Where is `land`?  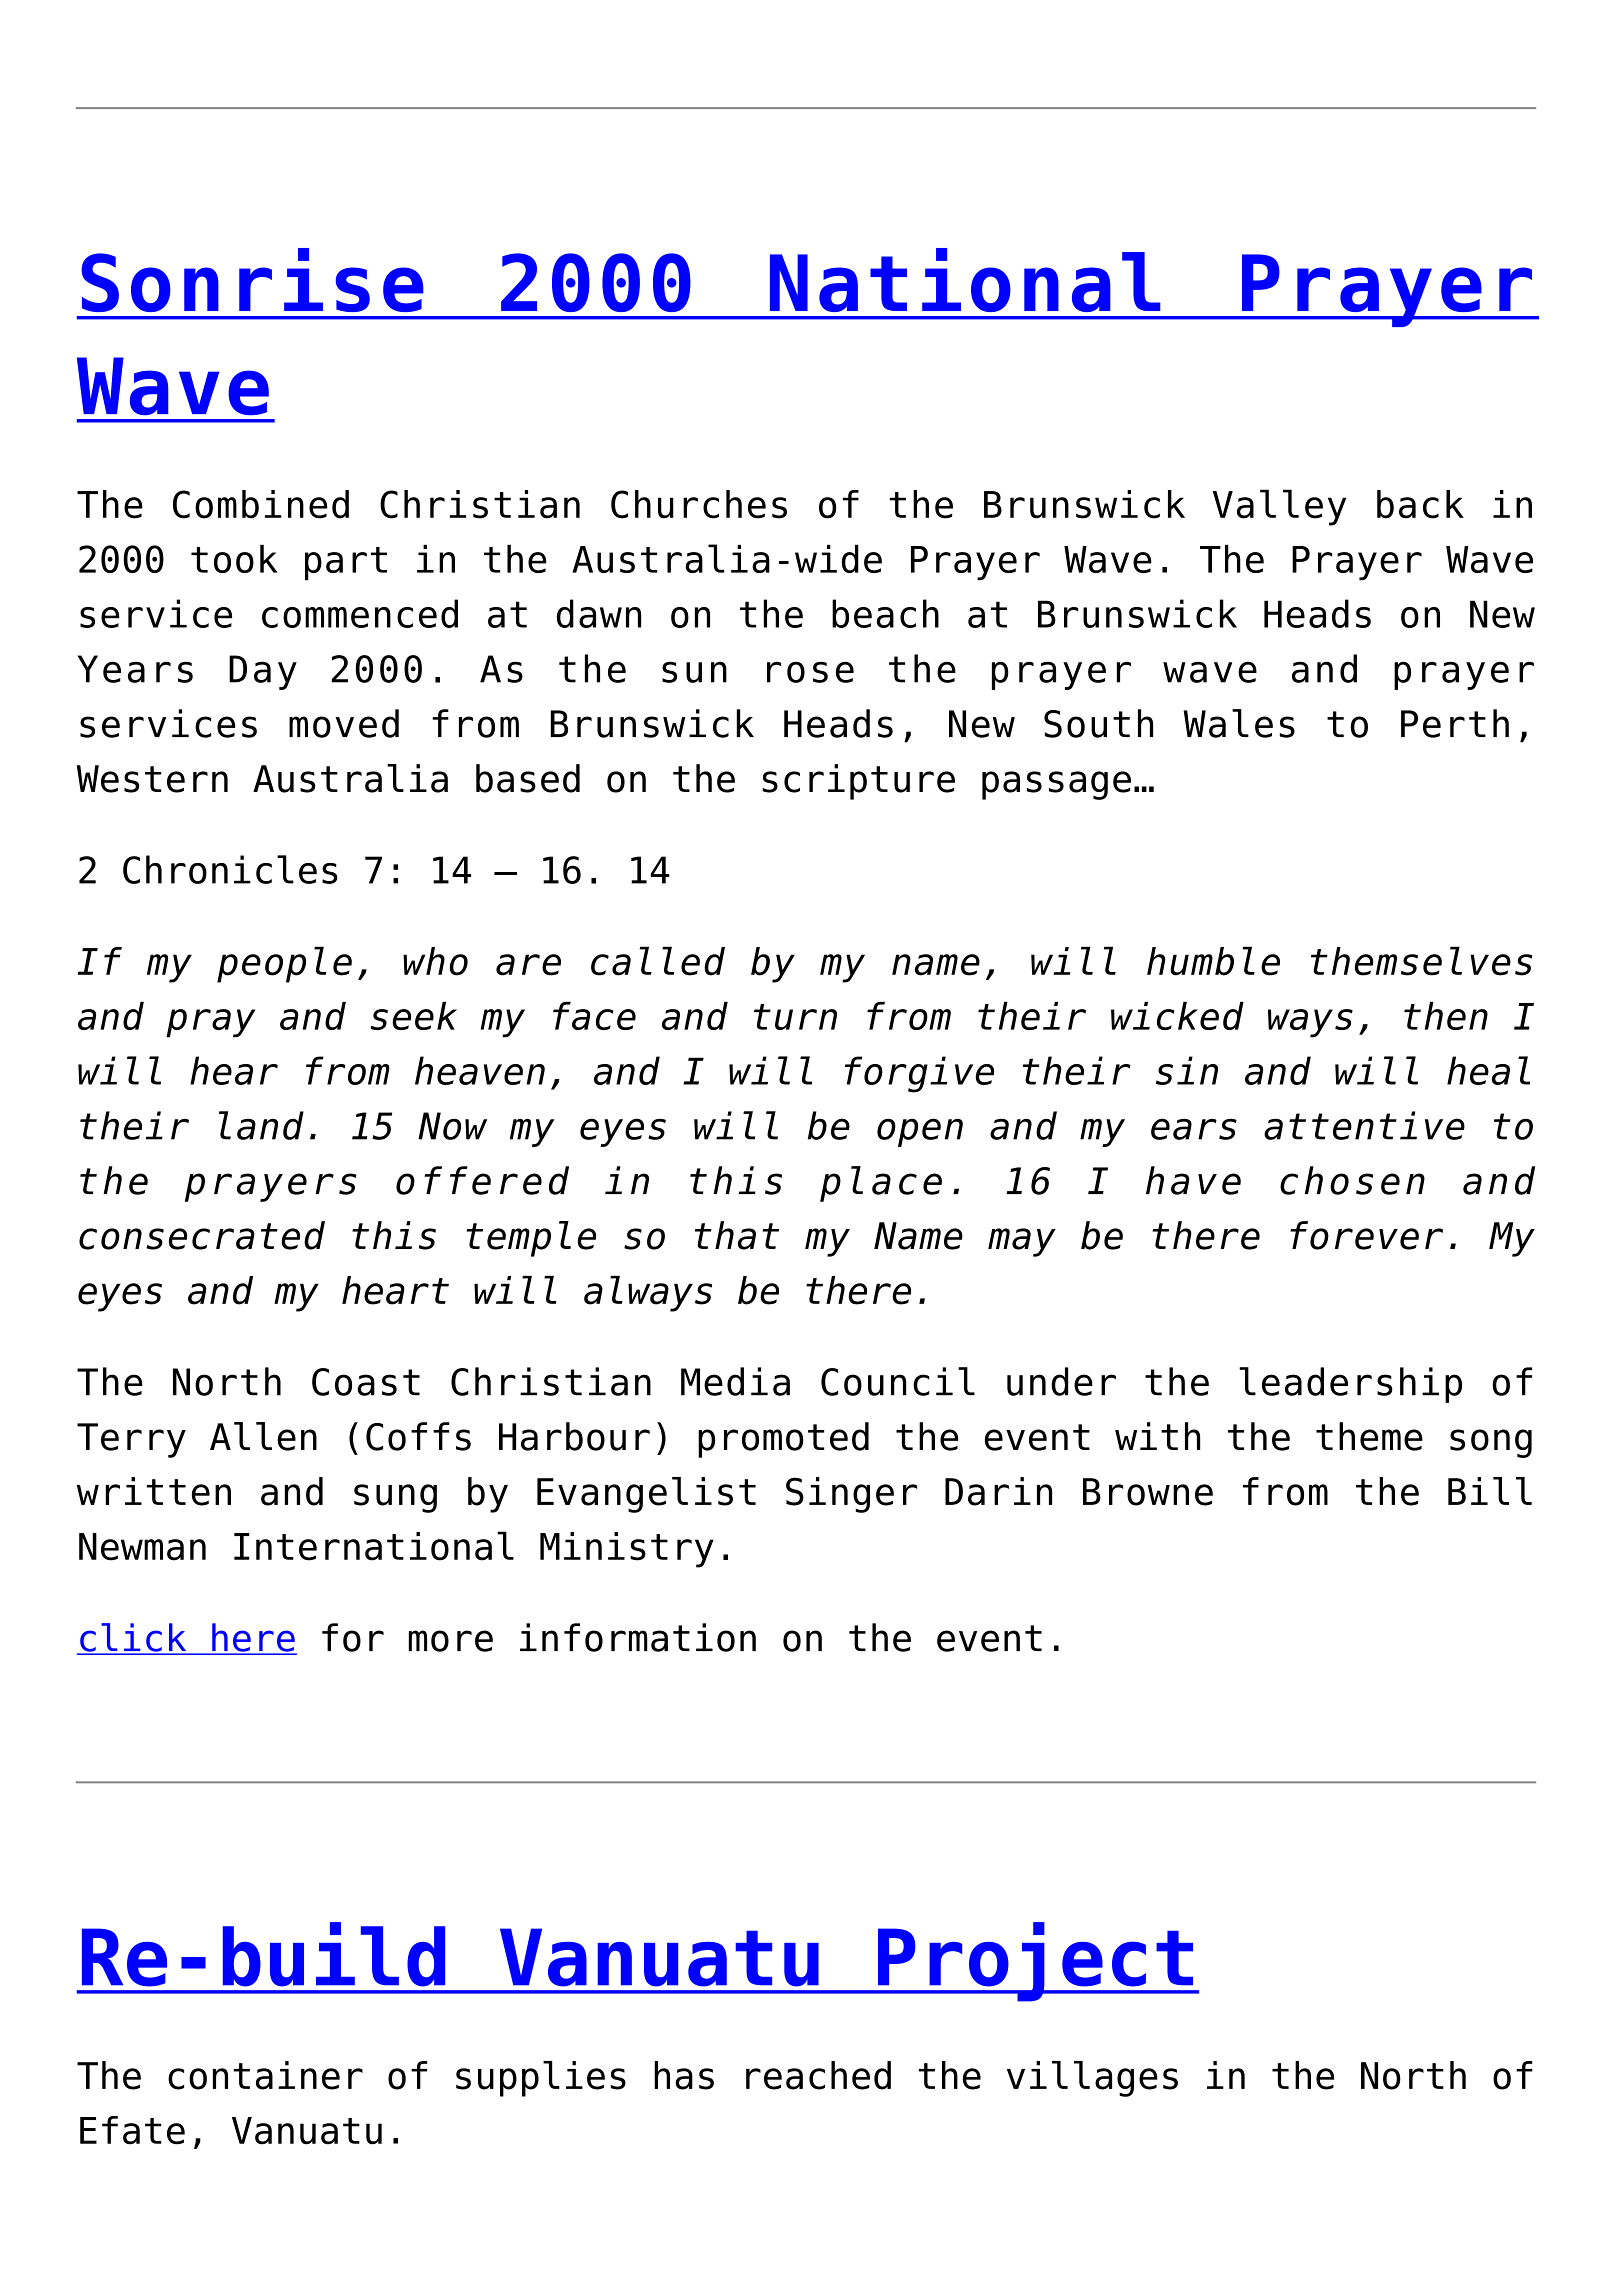
land is located at coordinates (261, 1125).
